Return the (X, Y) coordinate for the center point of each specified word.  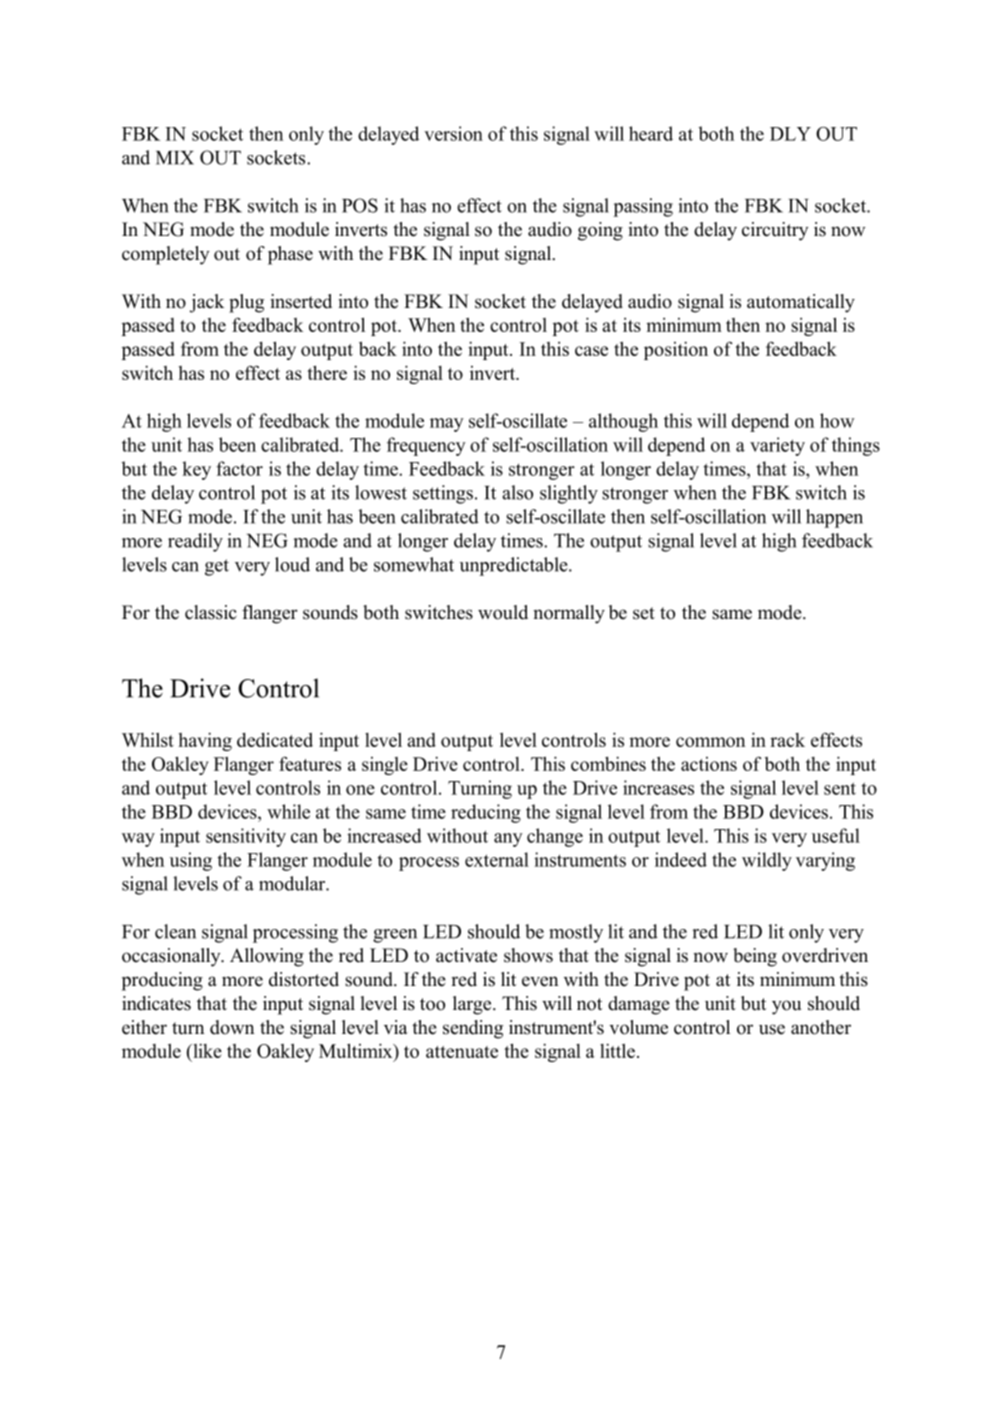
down (232, 1027)
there (327, 372)
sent (840, 788)
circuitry (775, 231)
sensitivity (246, 837)
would (503, 612)
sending (473, 1029)
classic (211, 612)
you (786, 1007)
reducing (486, 813)
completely (166, 255)
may (447, 425)
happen (834, 518)
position (676, 350)
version (453, 133)
